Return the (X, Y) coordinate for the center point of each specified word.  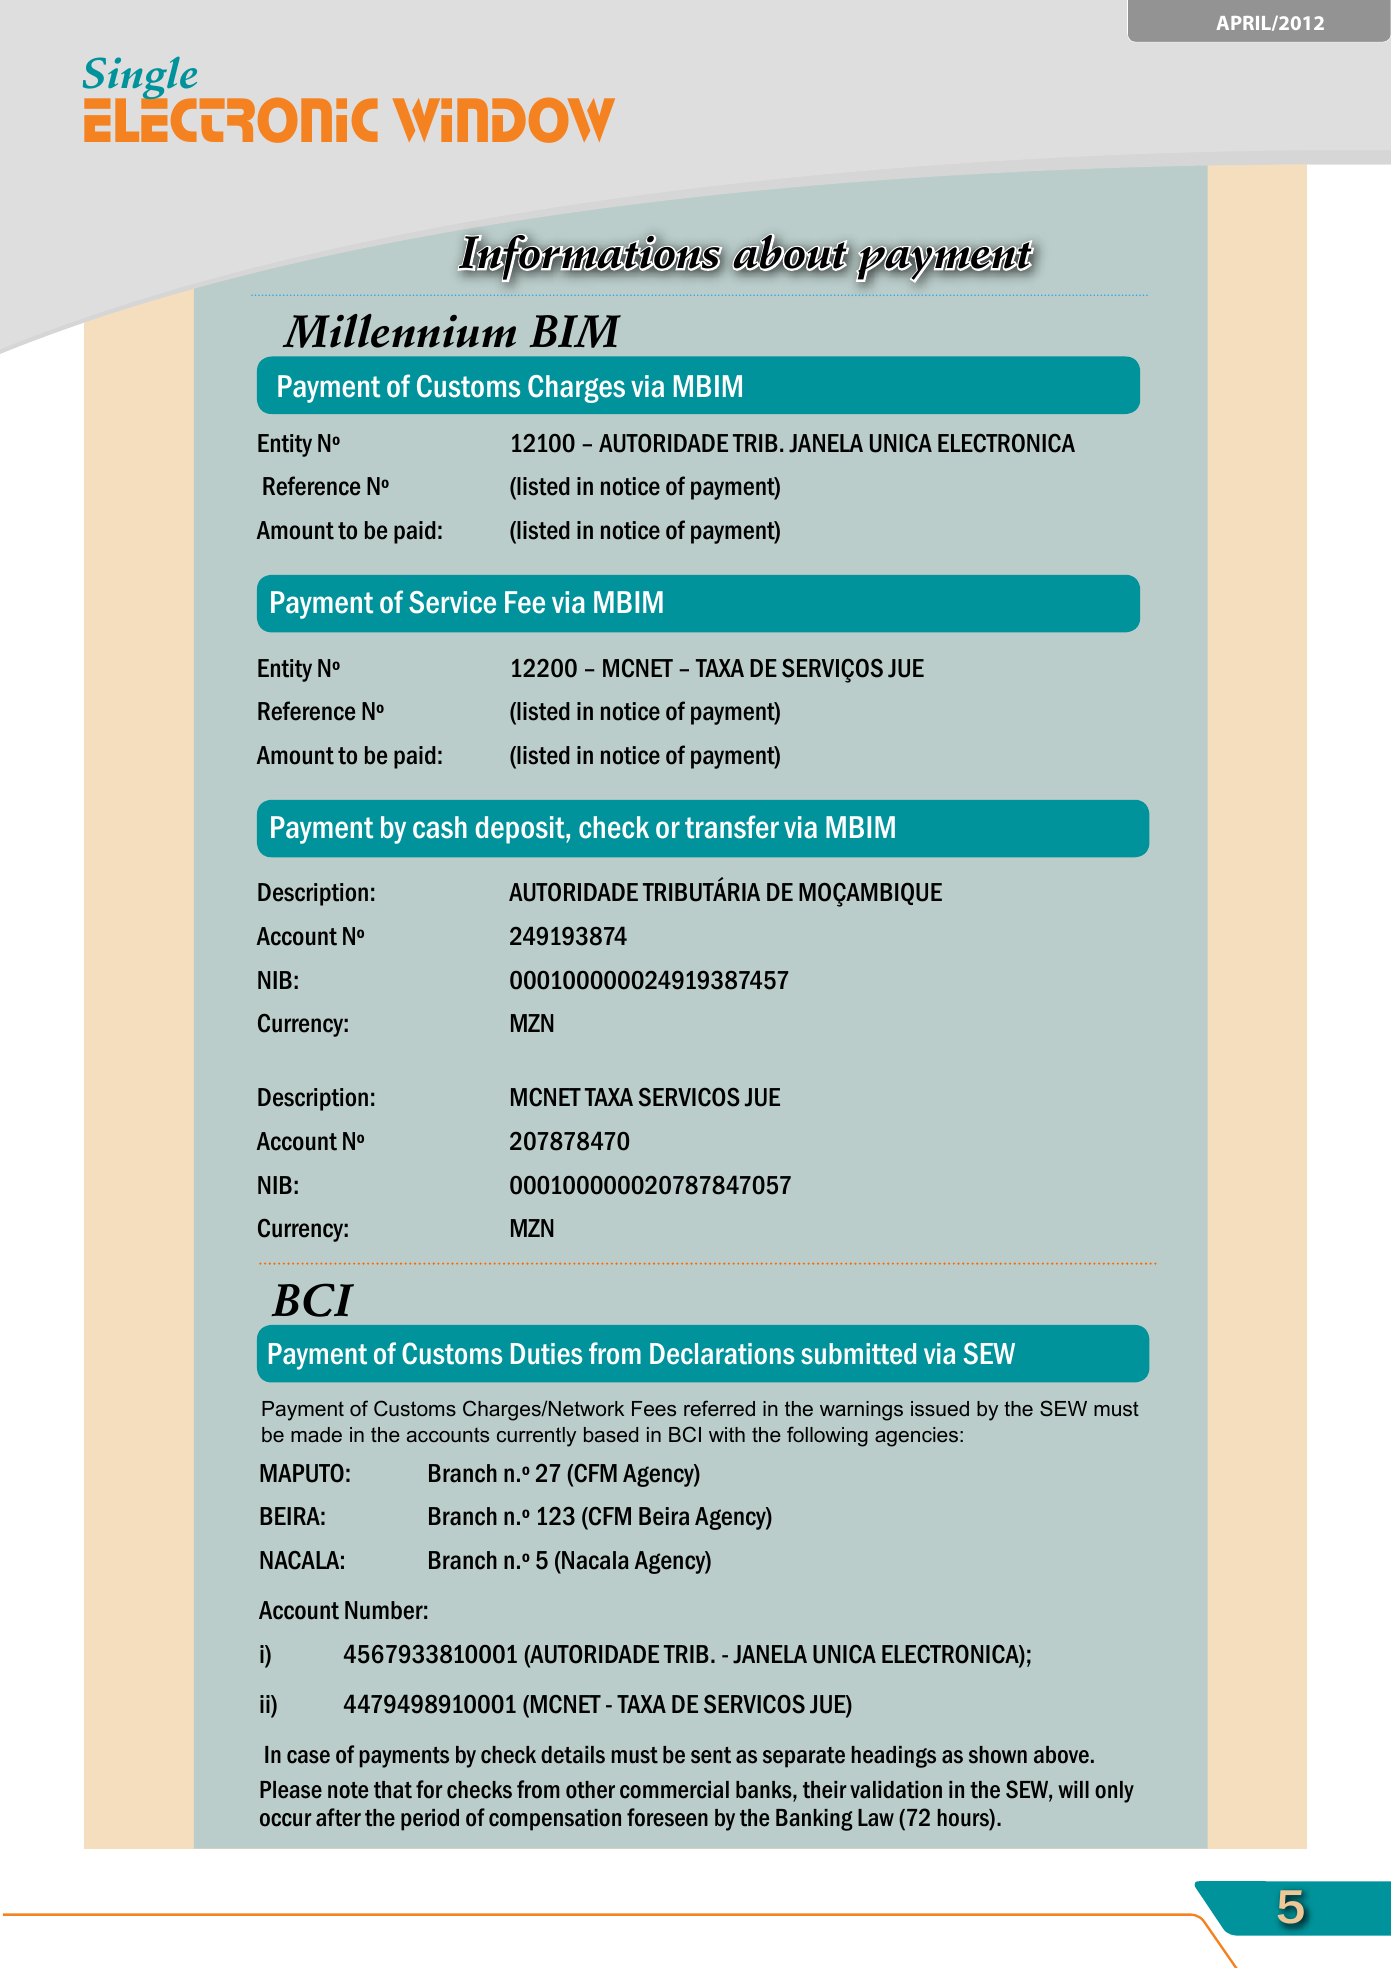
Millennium (399, 331)
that (393, 1790)
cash (440, 827)
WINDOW (504, 120)
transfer (732, 827)
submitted (858, 1354)
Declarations (722, 1354)
